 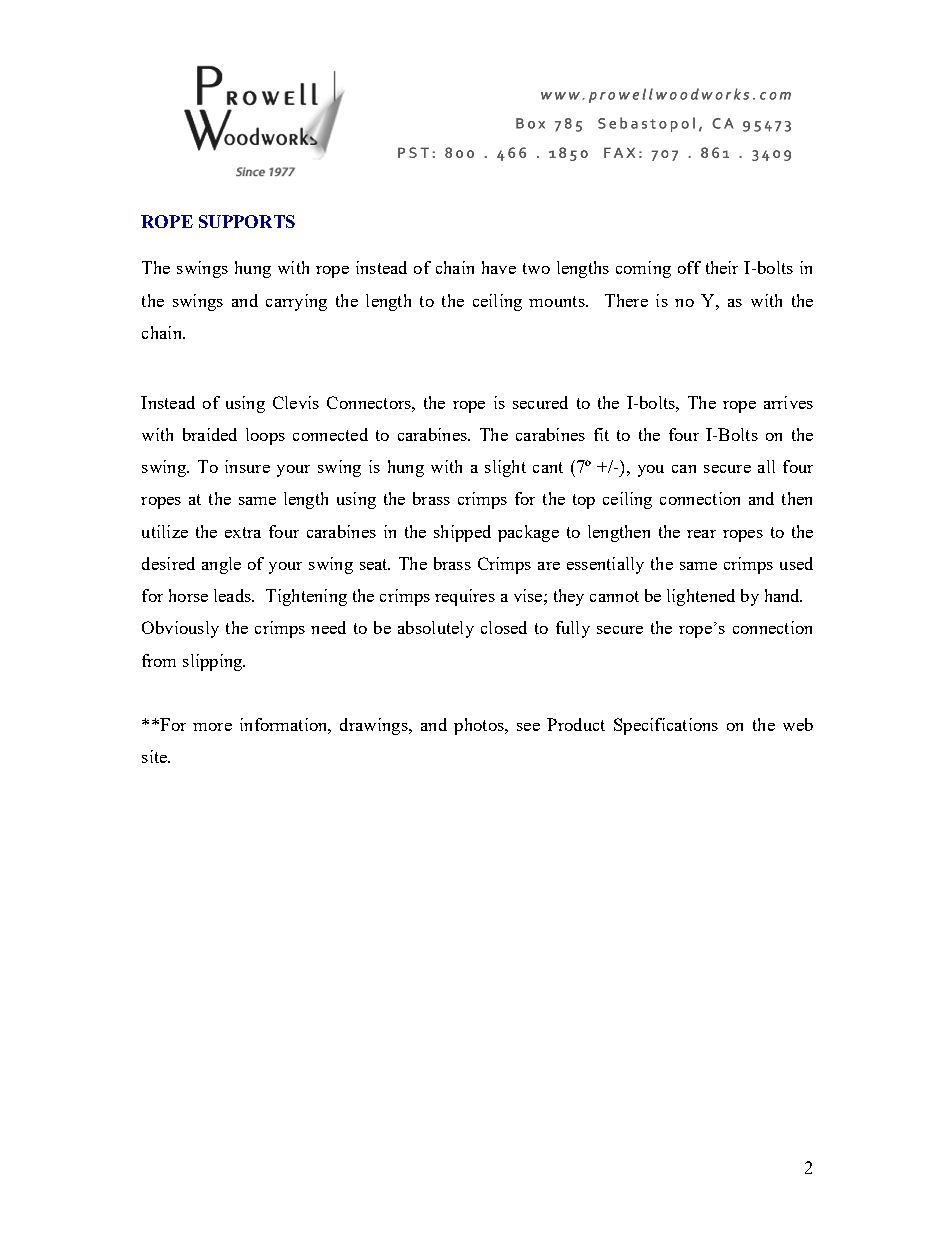 I want to click on leads, so click(x=233, y=595).
